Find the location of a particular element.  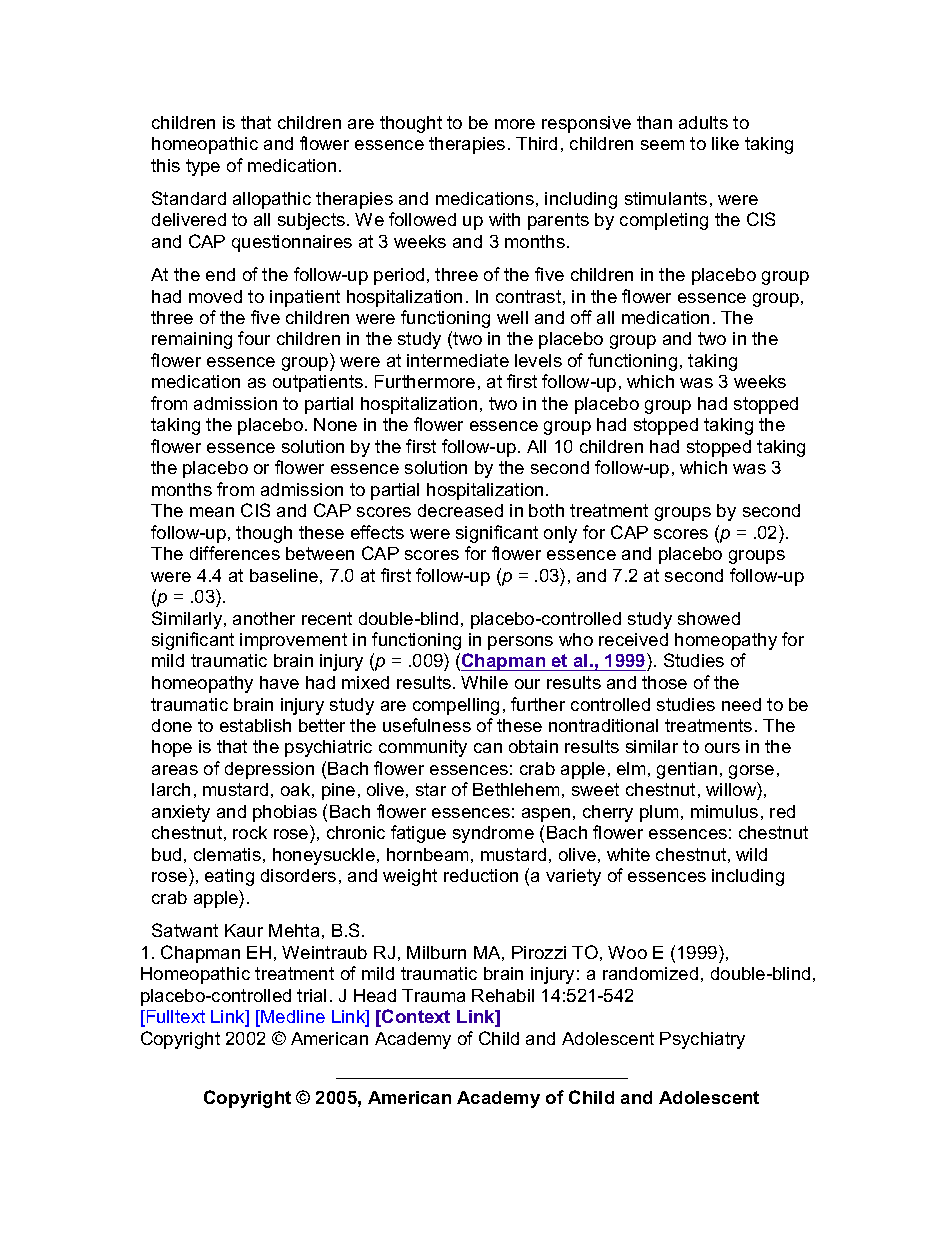

Third is located at coordinates (536, 143).
